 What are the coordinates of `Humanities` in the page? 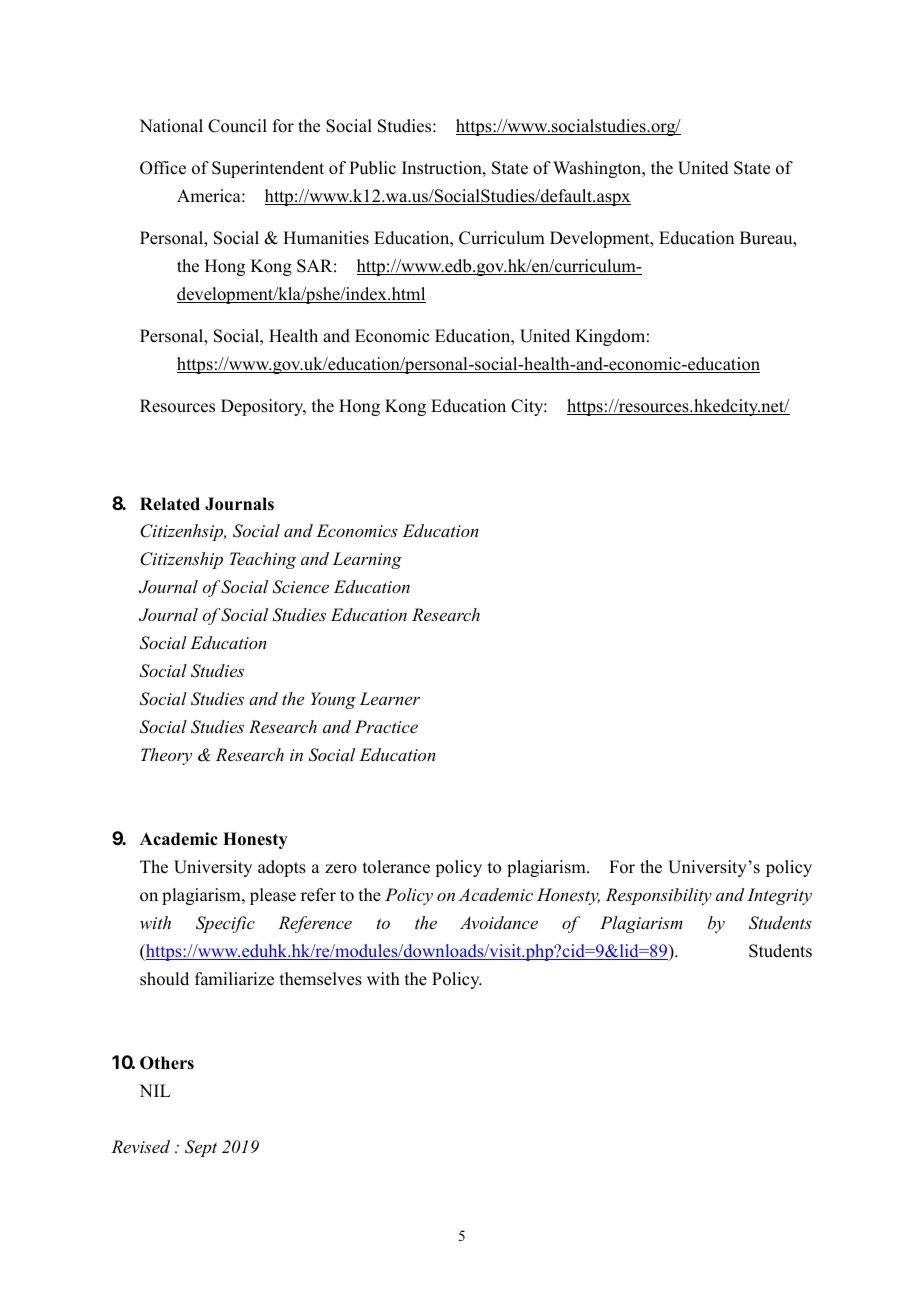 It's located at (326, 238).
